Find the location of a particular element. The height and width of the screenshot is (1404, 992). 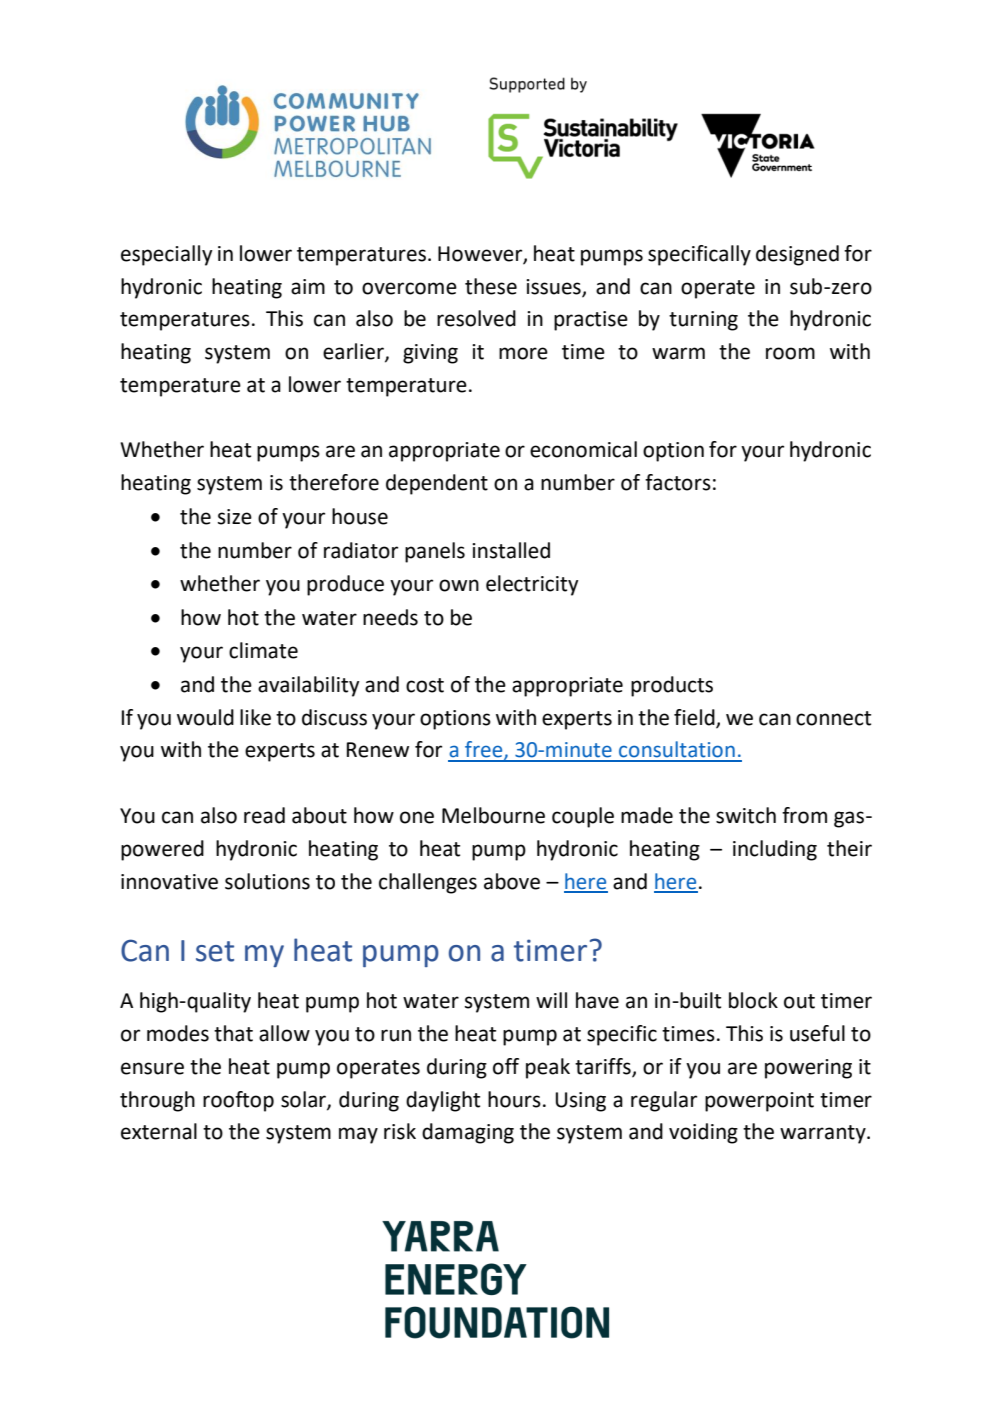

cost is located at coordinates (425, 685).
